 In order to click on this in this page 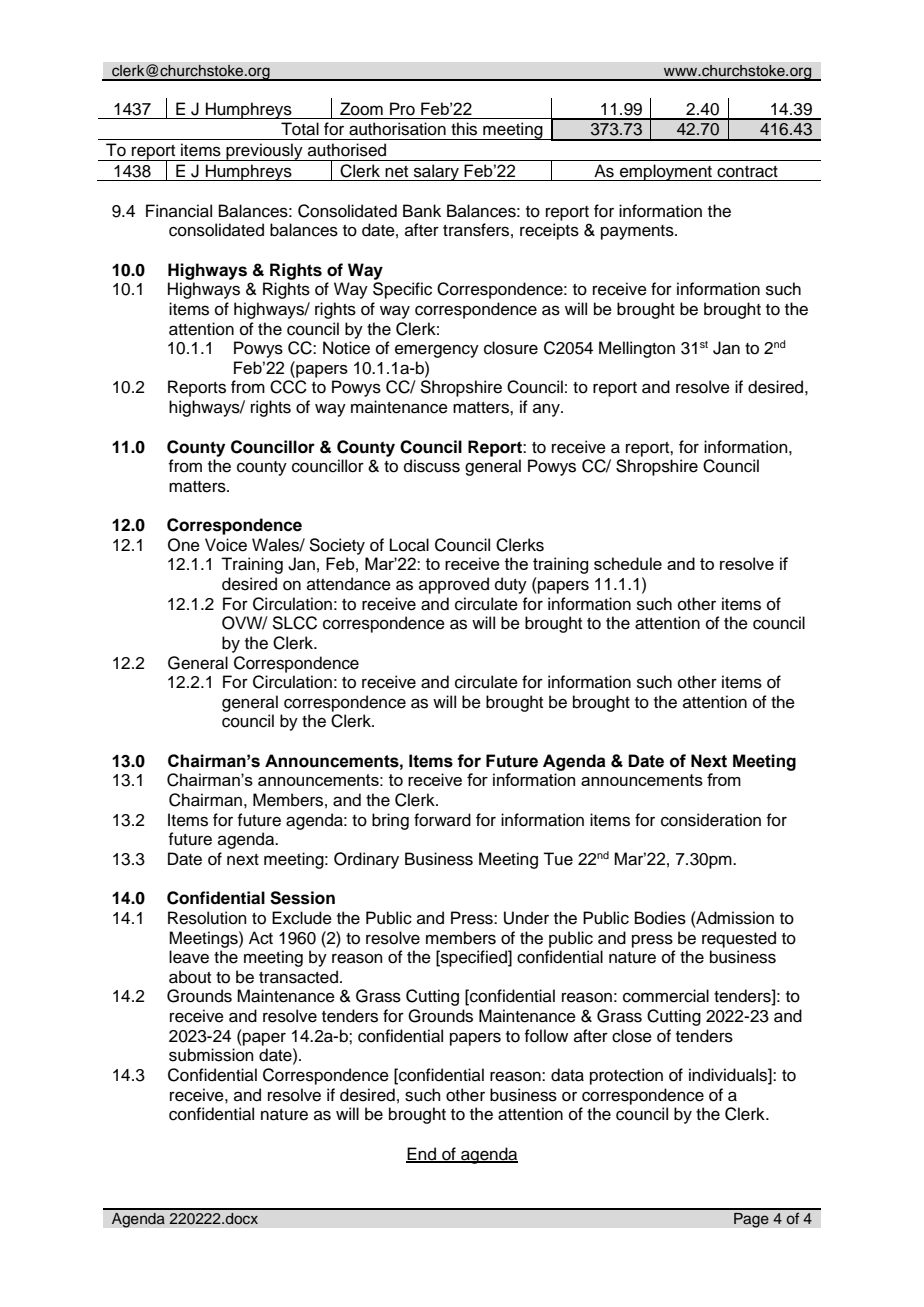, I will do `click(464, 129)`.
